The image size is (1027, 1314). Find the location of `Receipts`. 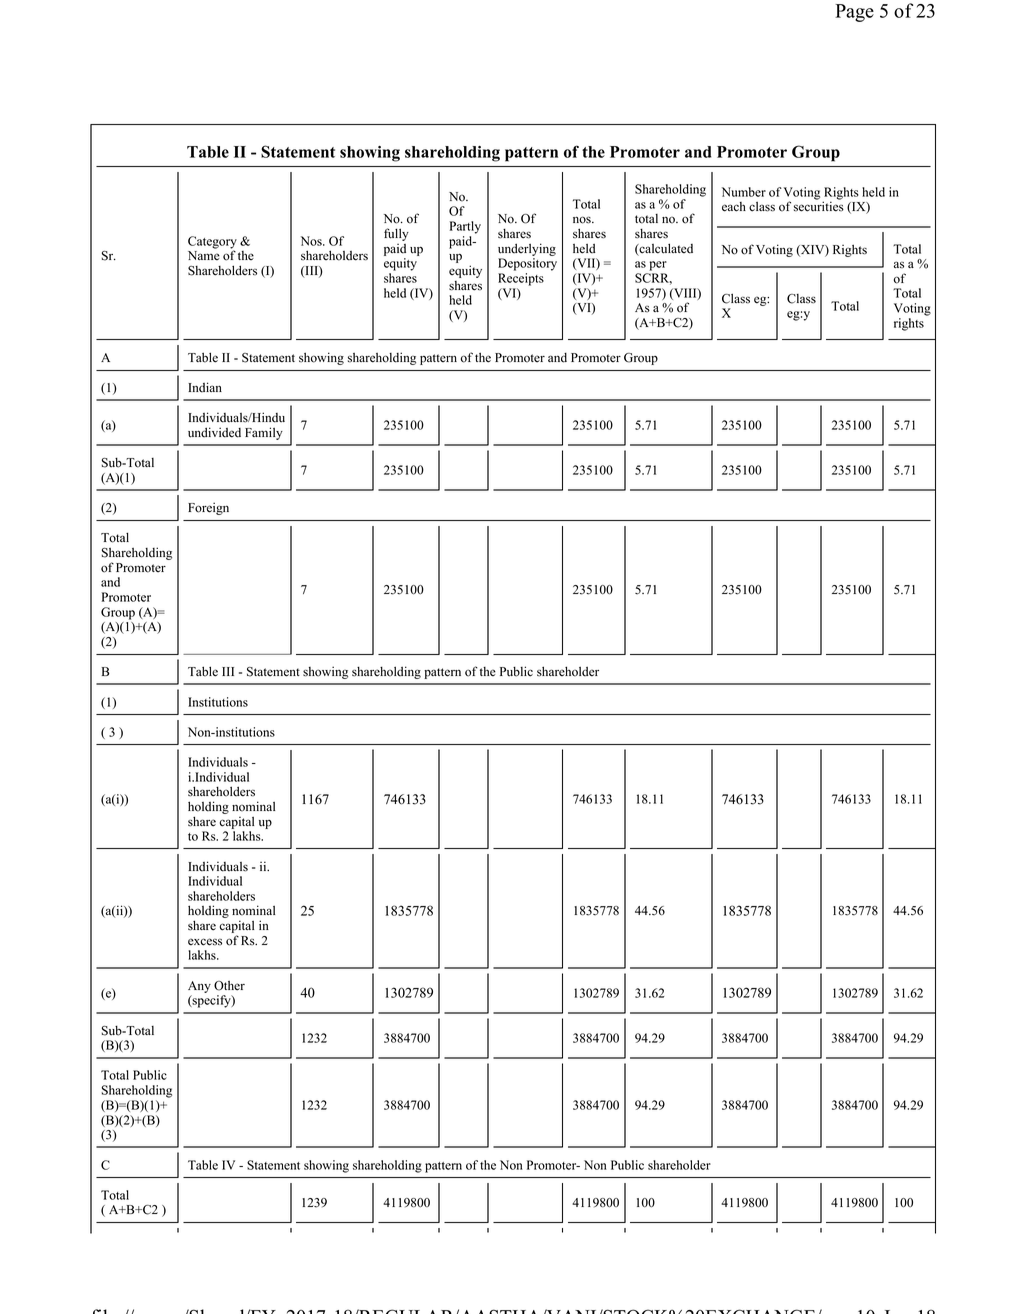

Receipts is located at coordinates (521, 279).
